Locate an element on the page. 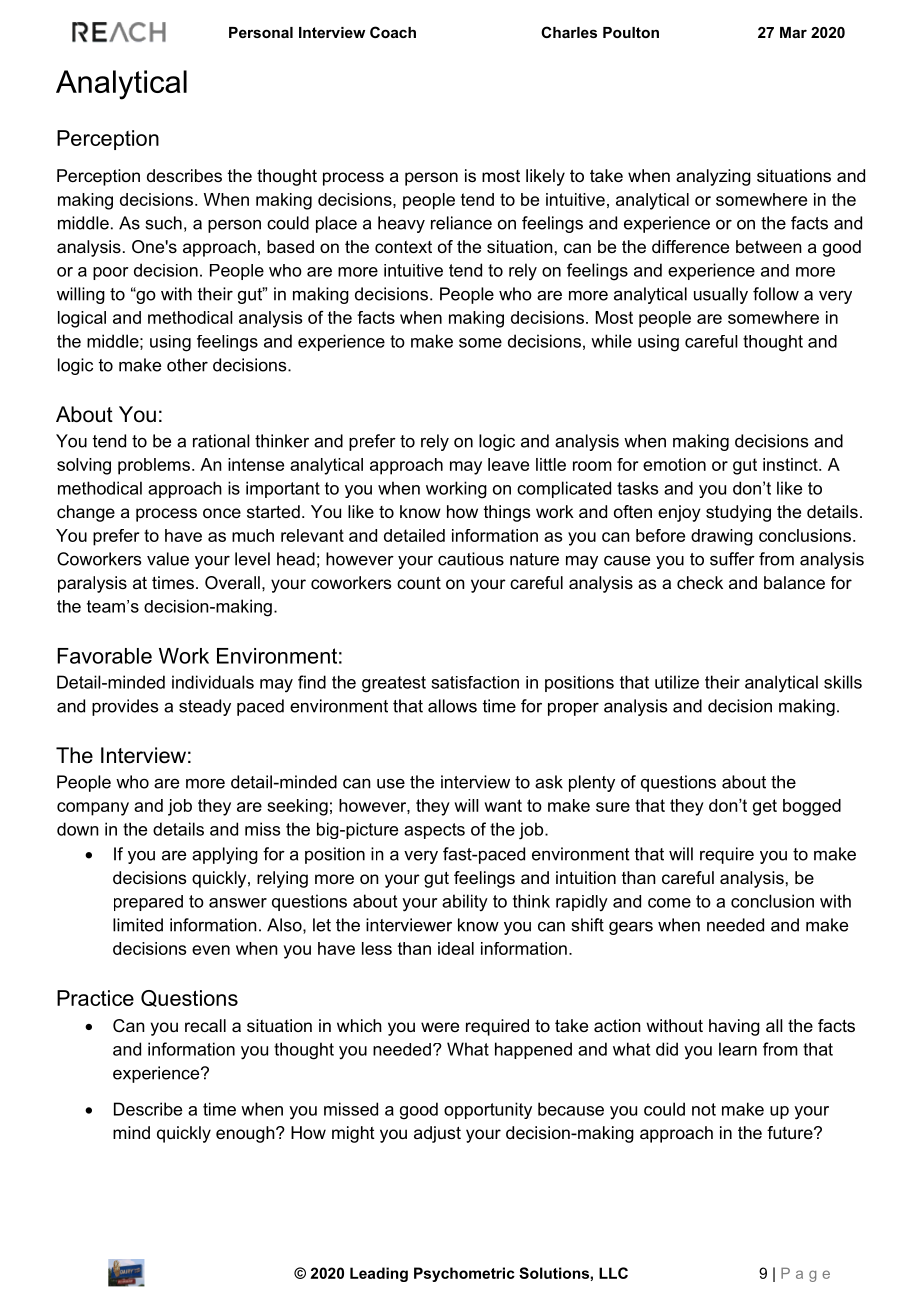 The width and height of the page is (924, 1308). Psychometric is located at coordinates (464, 1274).
